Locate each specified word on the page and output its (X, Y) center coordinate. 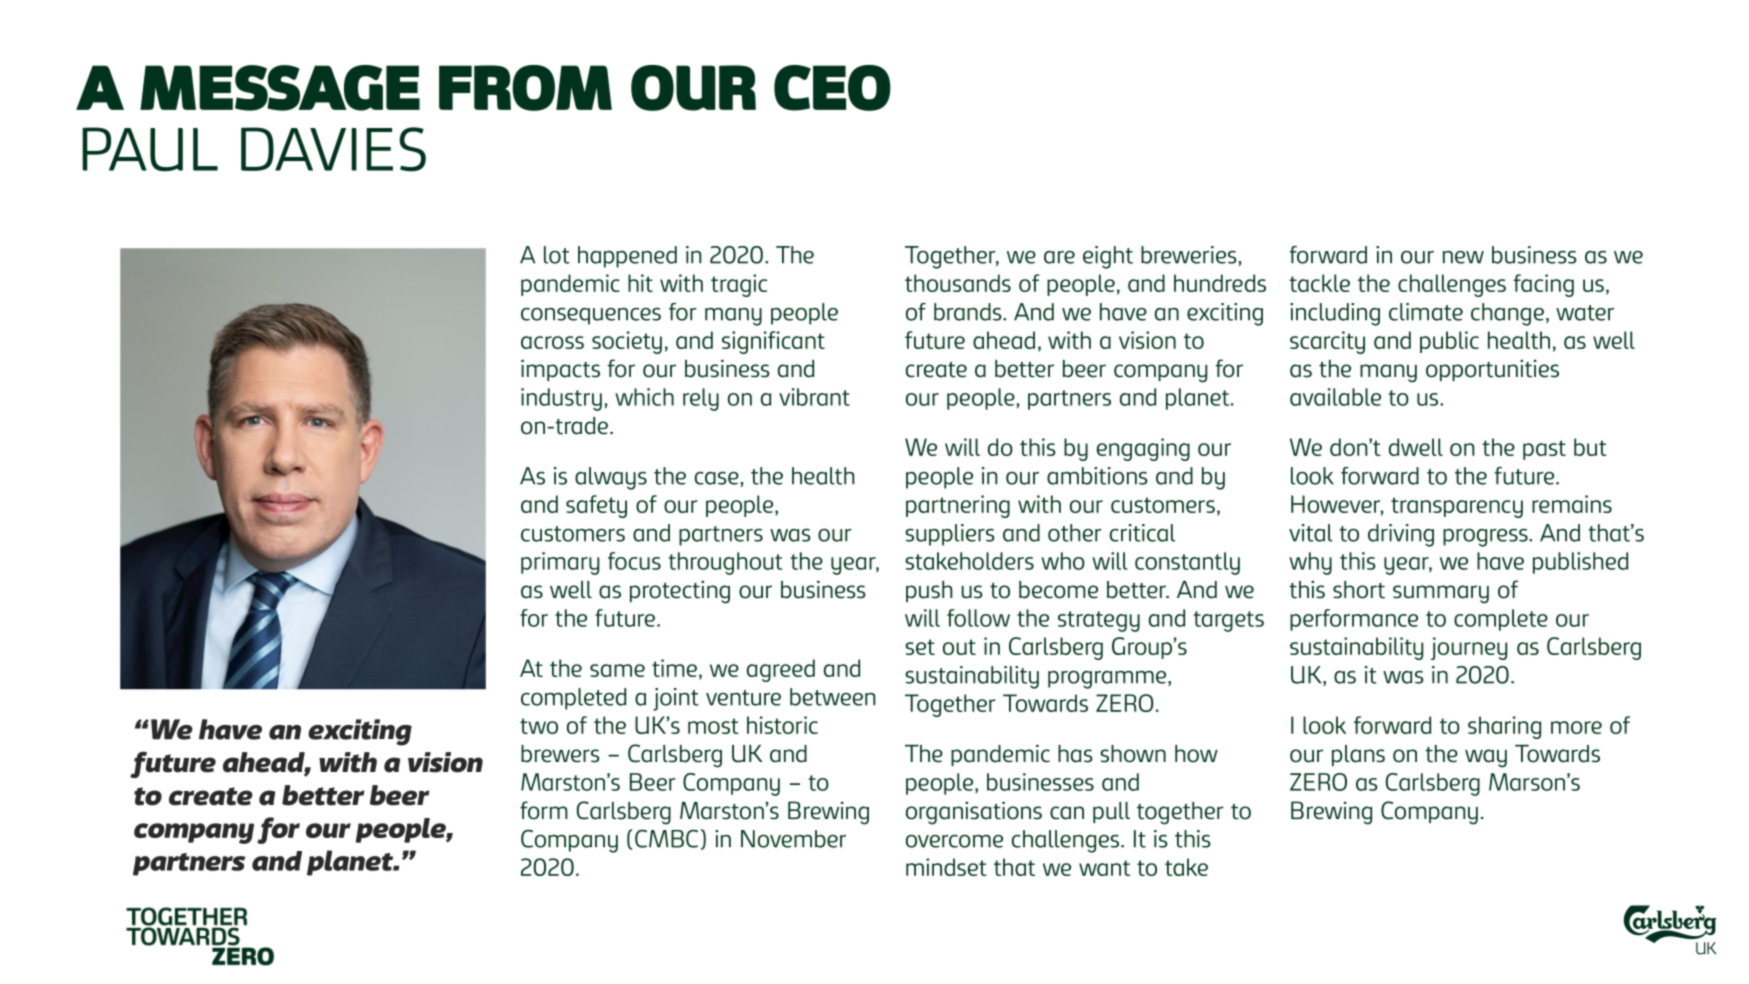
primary (560, 563)
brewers (560, 754)
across (552, 342)
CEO (832, 88)
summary (1441, 594)
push (929, 591)
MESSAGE (280, 88)
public (1449, 342)
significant (773, 342)
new (1463, 257)
